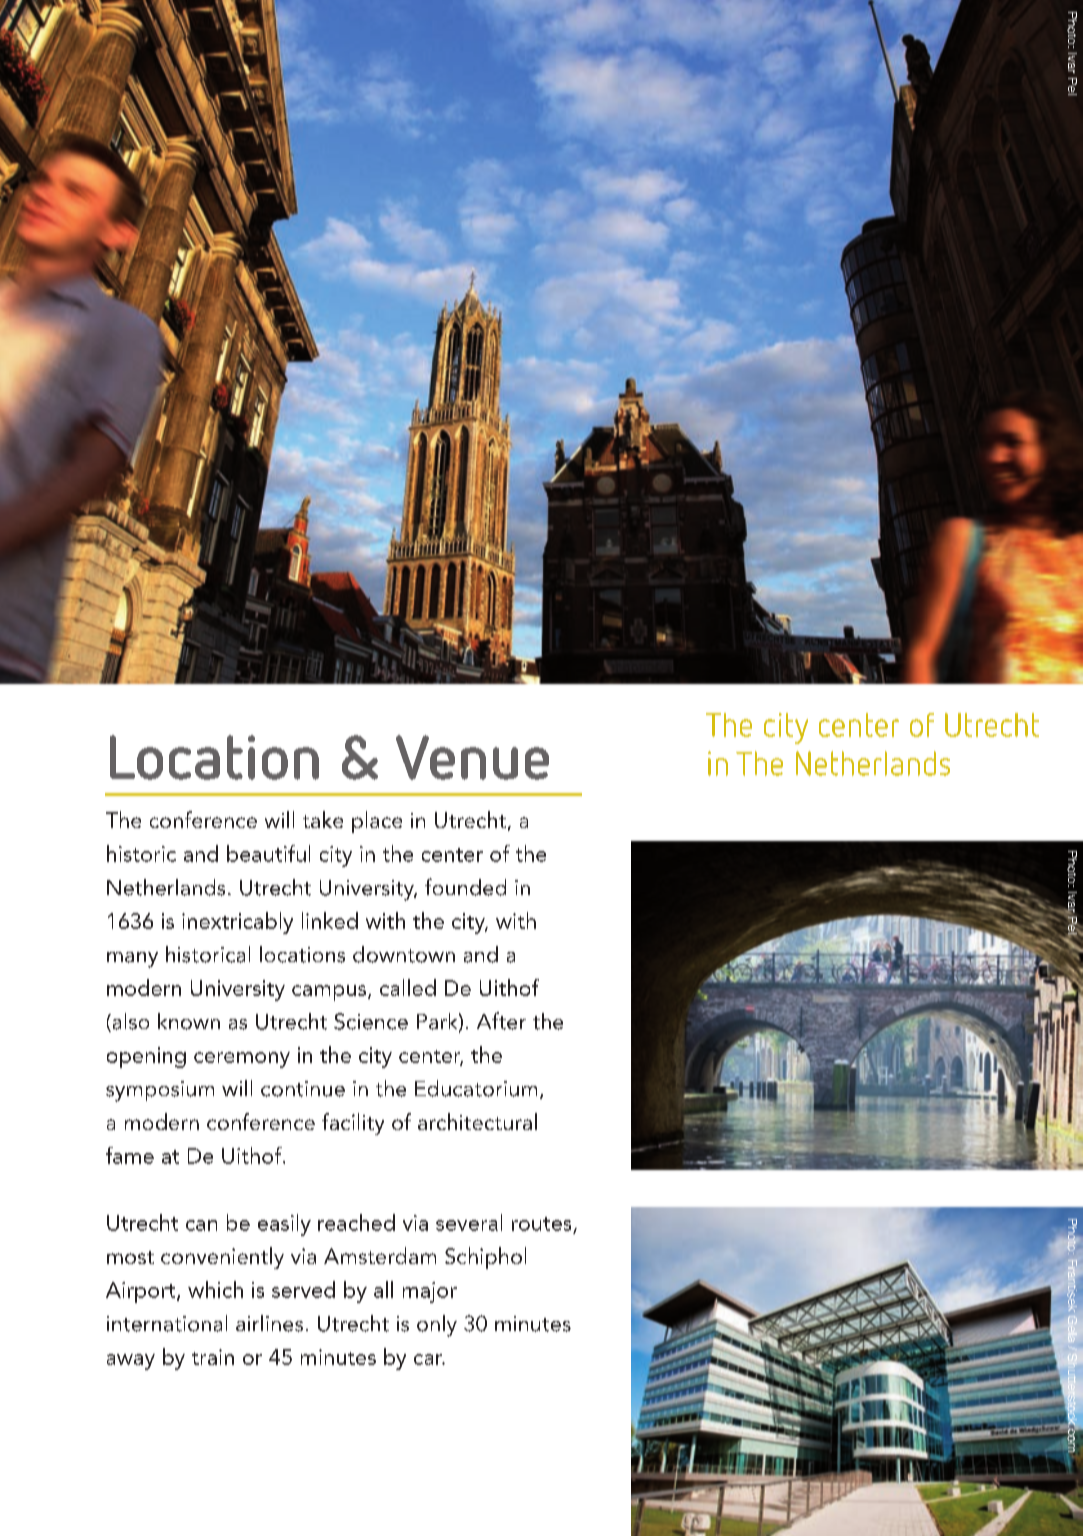 This document has height=1536, width=1083. Describe the element at coordinates (437, 1326) in the document. I see `only` at that location.
